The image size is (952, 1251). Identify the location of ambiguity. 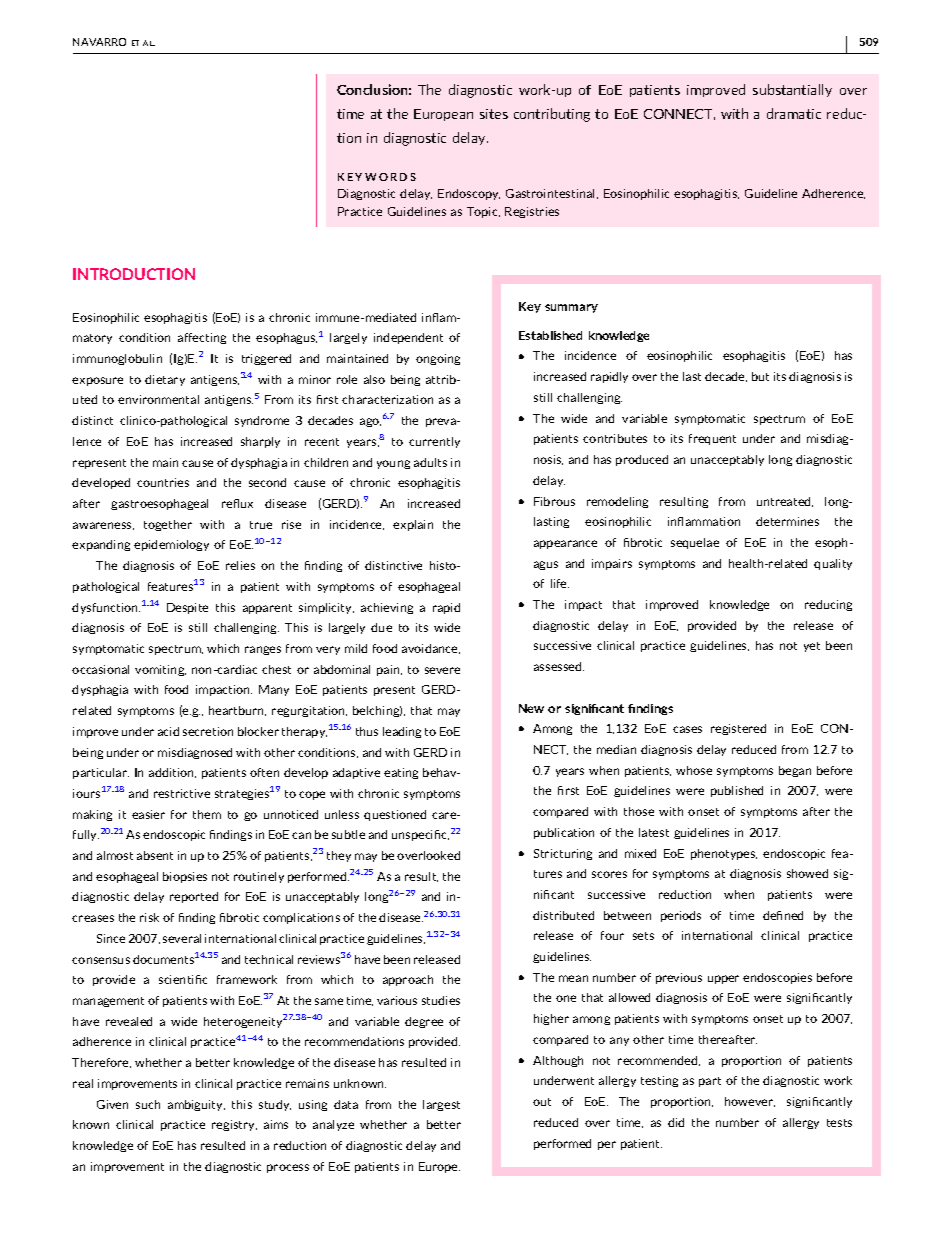
(196, 1105).
